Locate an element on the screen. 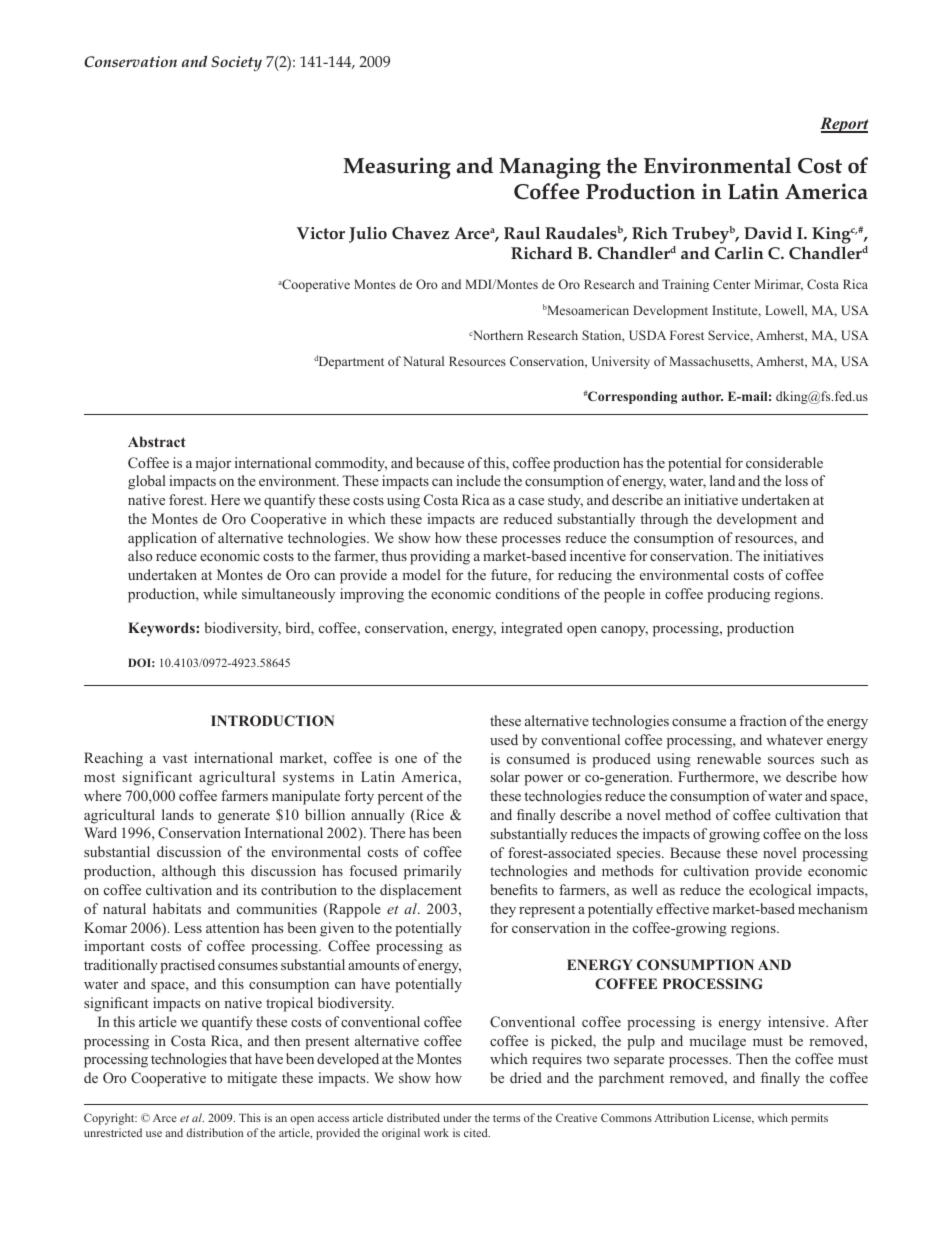  although is located at coordinates (189, 872).
